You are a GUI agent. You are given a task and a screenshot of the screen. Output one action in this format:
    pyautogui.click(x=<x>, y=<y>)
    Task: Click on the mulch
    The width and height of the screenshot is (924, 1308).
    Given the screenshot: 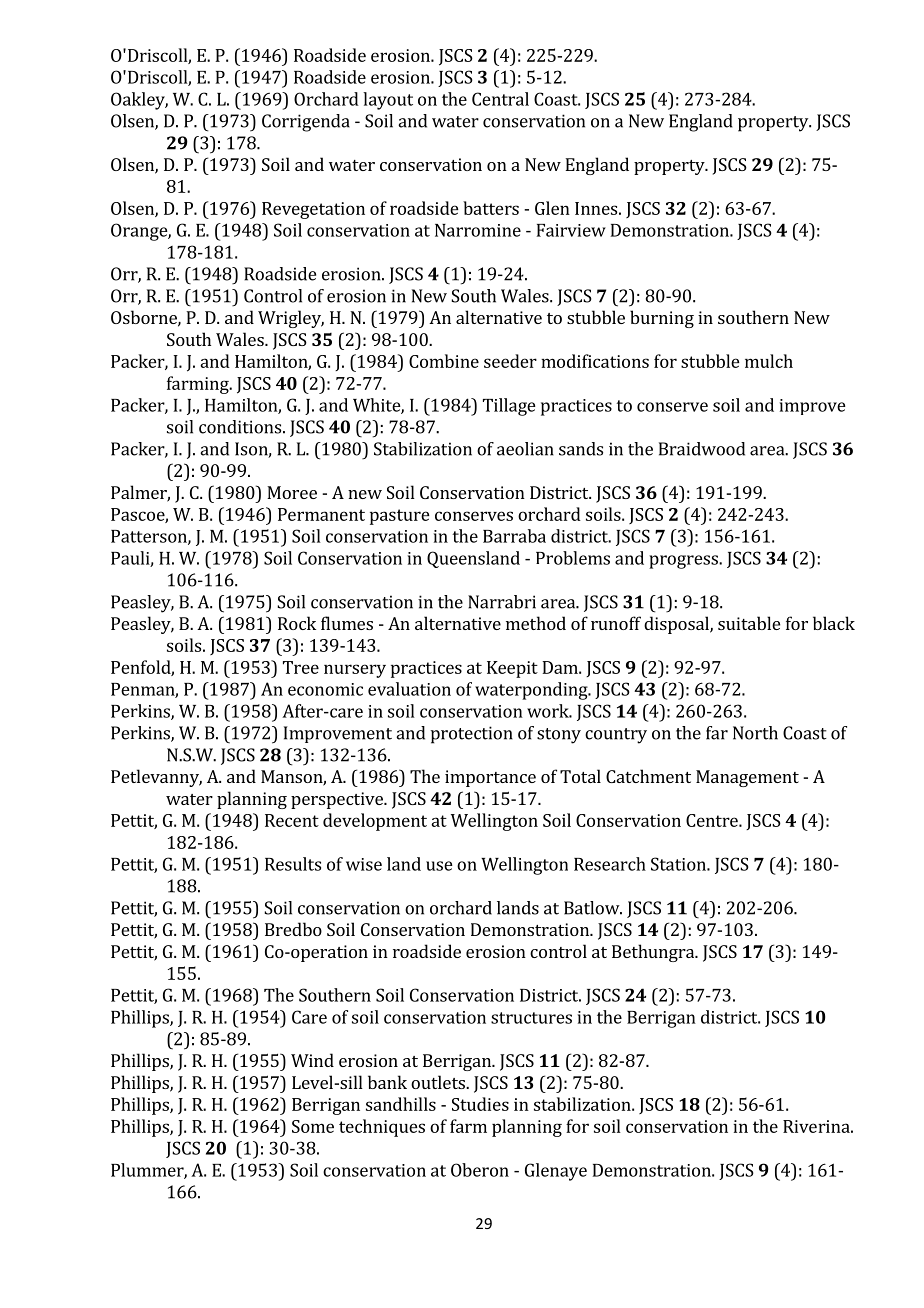 What is the action you would take?
    pyautogui.click(x=769, y=361)
